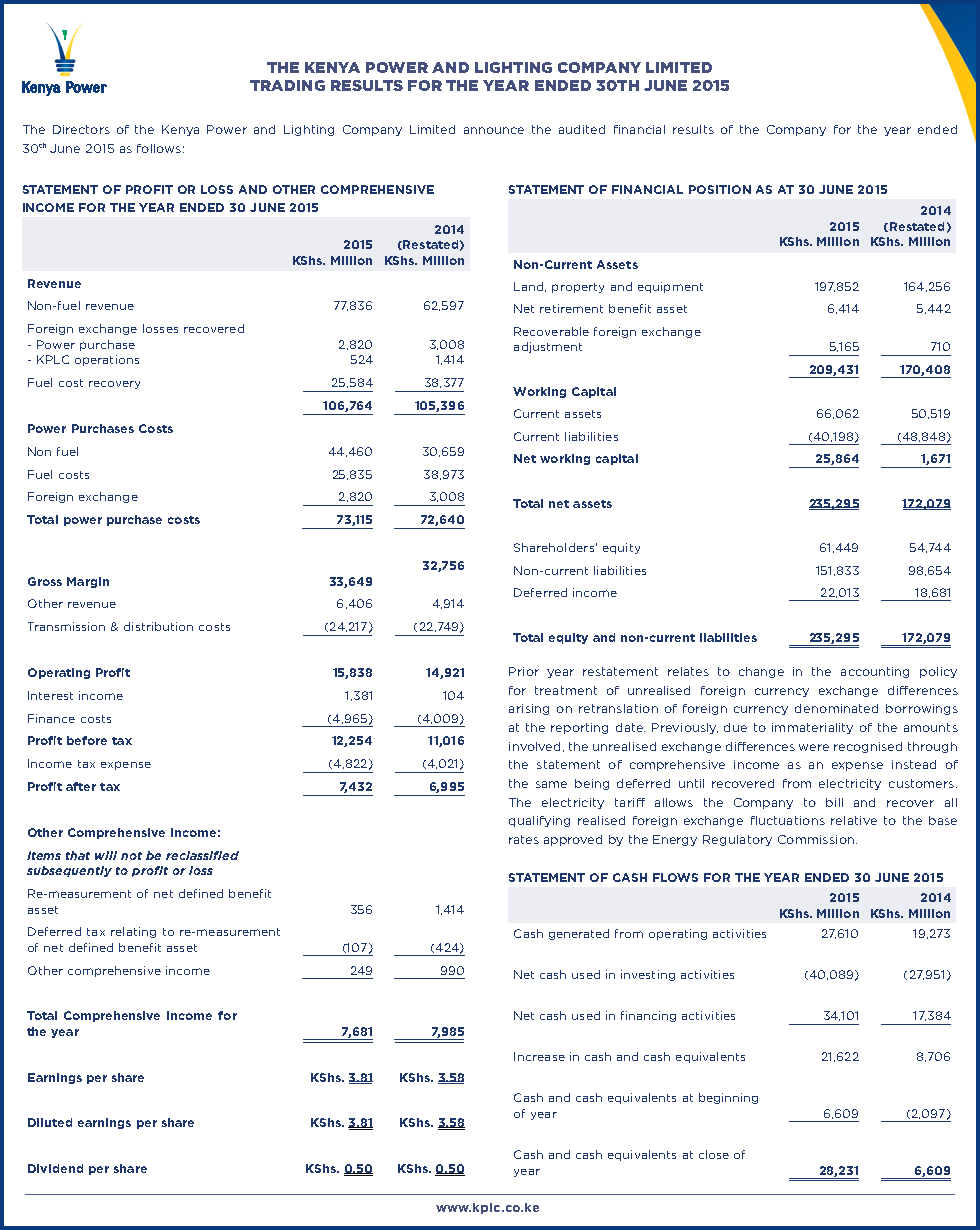 The width and height of the image is (980, 1230). What do you see at coordinates (159, 148) in the image?
I see `follows` at bounding box center [159, 148].
